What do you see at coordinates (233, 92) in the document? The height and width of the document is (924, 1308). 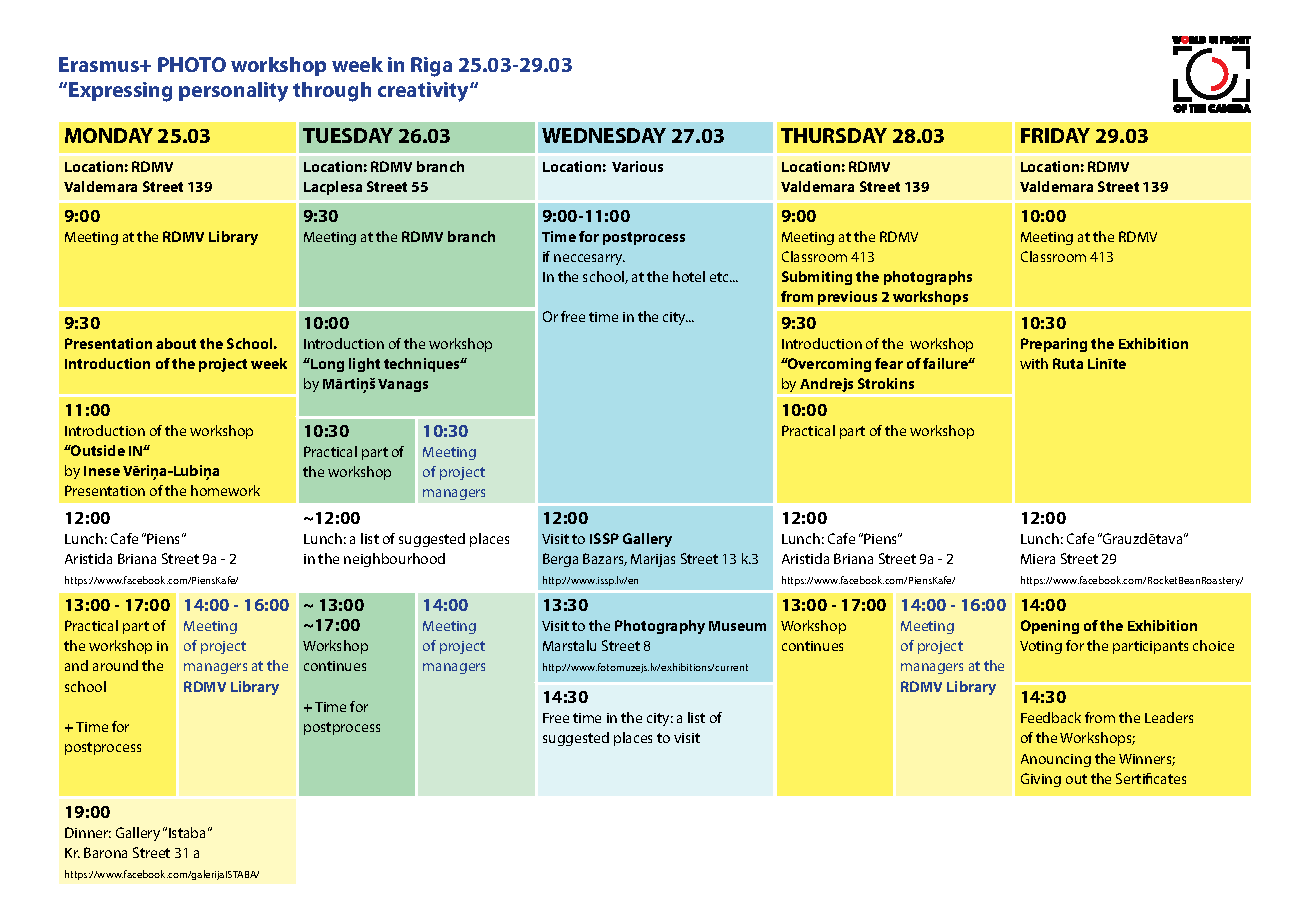 I see `personality` at bounding box center [233, 92].
